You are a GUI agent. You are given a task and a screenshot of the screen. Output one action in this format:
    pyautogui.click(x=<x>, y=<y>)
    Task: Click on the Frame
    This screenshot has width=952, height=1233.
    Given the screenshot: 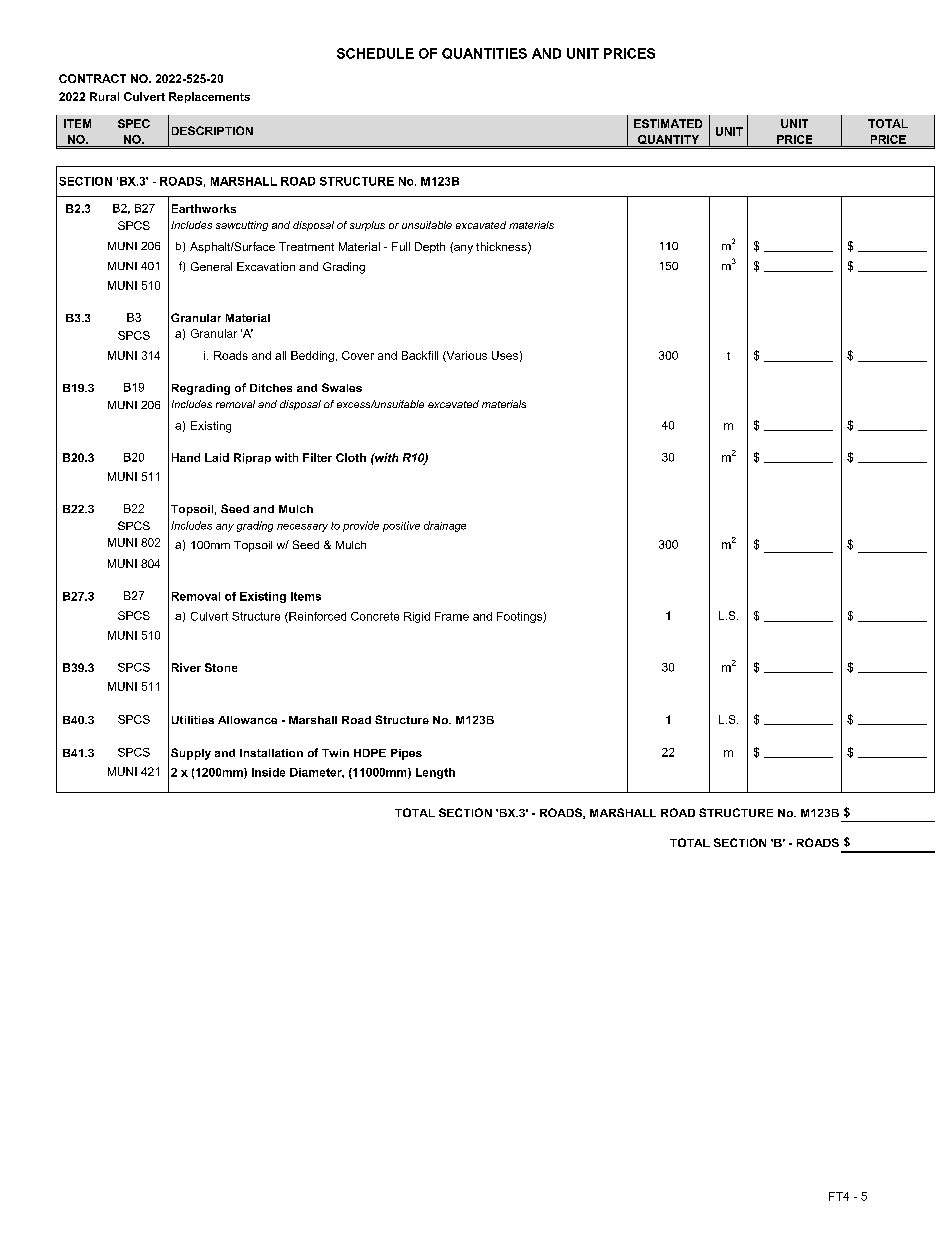 What is the action you would take?
    pyautogui.click(x=452, y=616)
